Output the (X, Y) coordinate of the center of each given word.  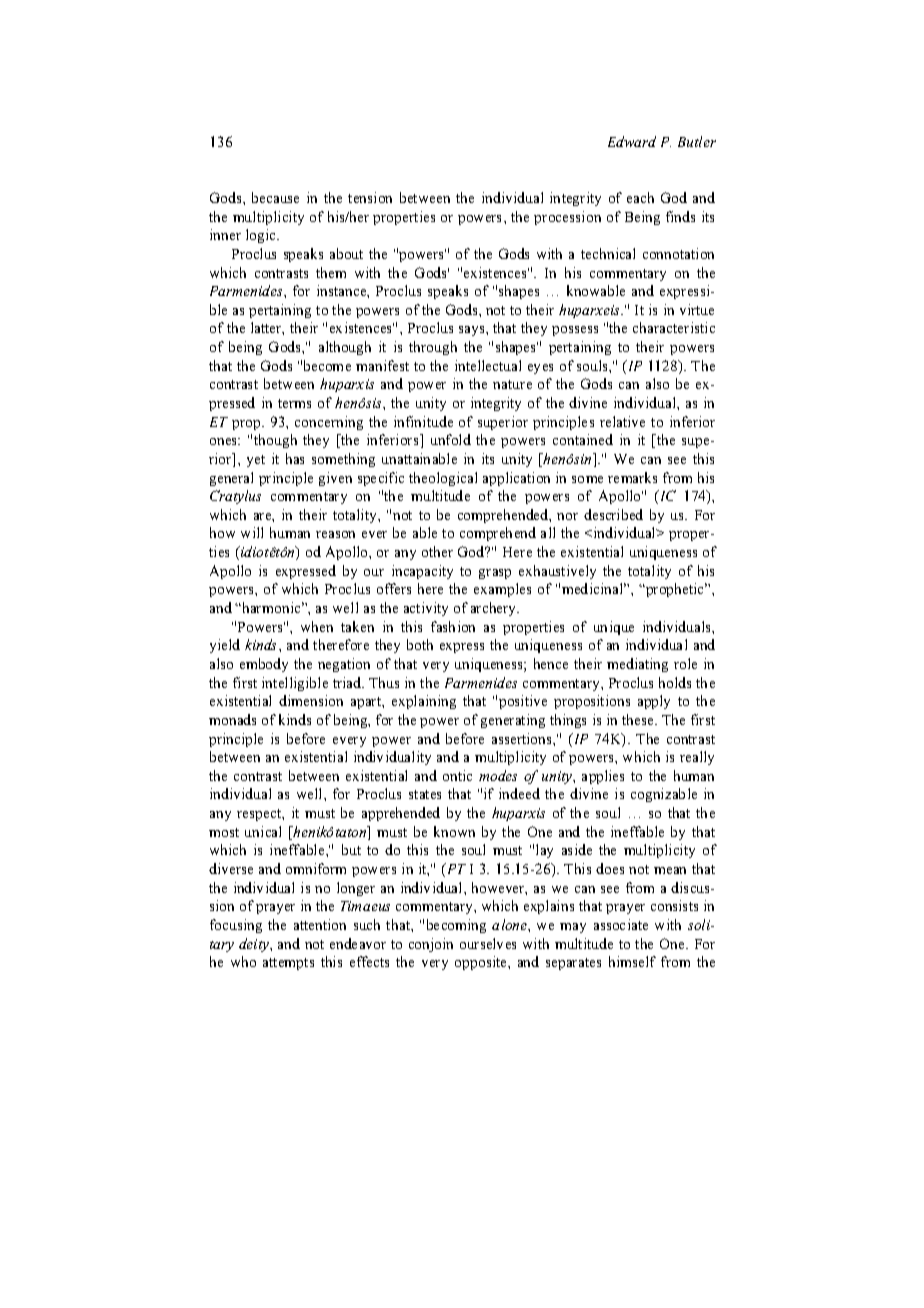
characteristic (674, 327)
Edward (632, 141)
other (437, 551)
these (639, 719)
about (346, 253)
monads (232, 719)
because (275, 197)
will (252, 532)
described (613, 514)
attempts (288, 964)
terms (294, 403)
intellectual (488, 365)
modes (498, 775)
